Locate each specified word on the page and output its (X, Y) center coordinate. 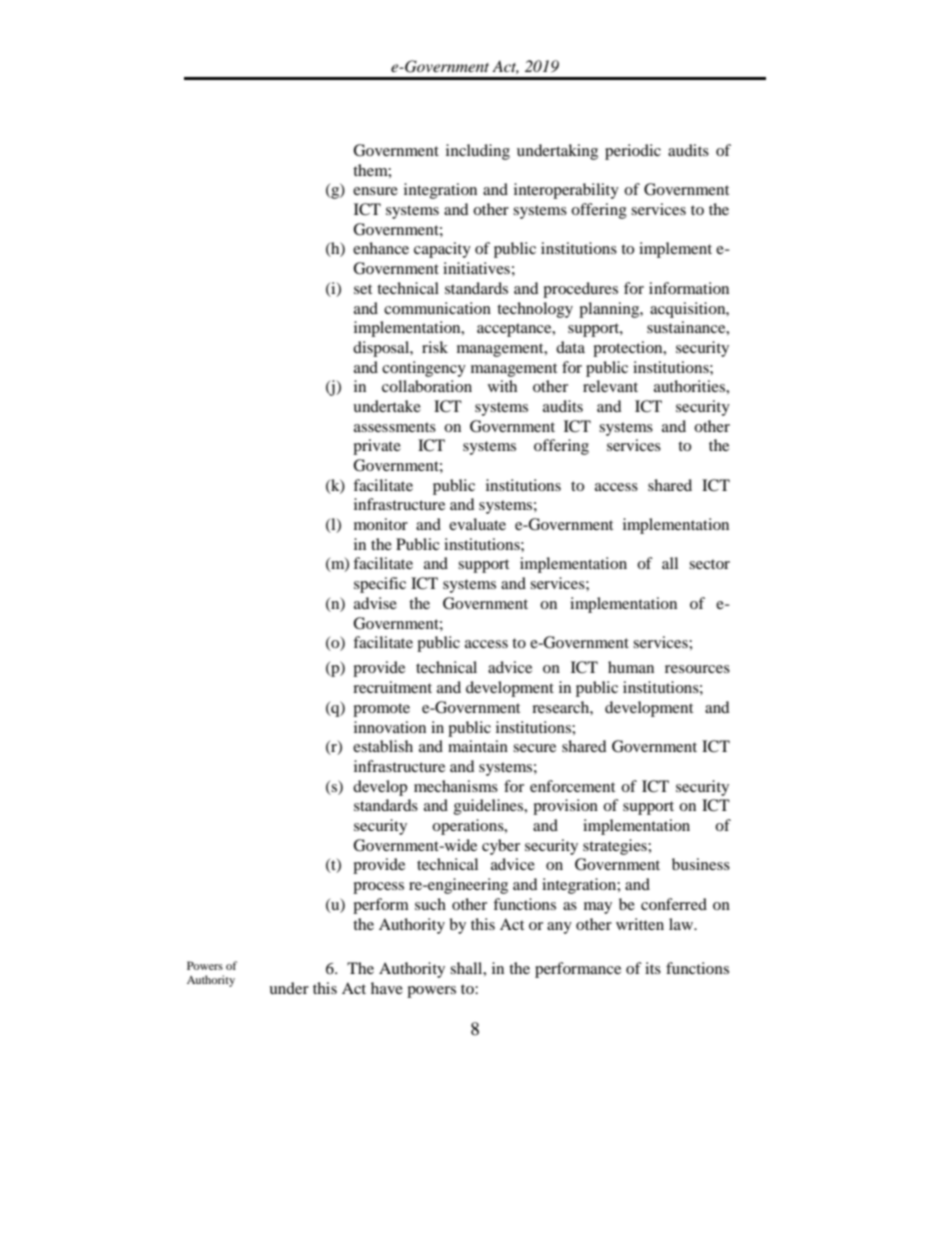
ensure (375, 191)
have (387, 988)
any (559, 928)
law (682, 924)
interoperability (566, 191)
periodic (633, 152)
